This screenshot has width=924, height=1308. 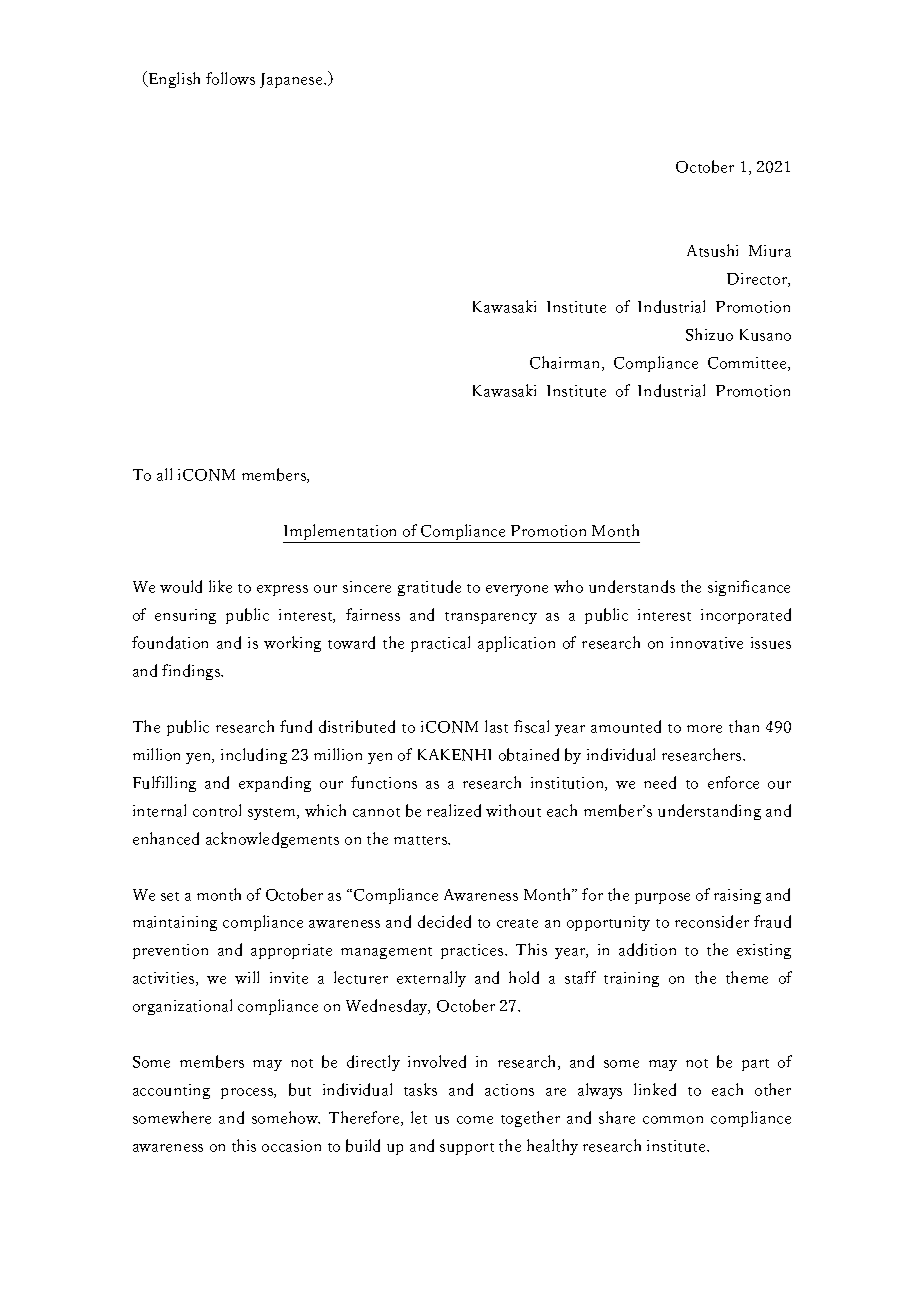 What do you see at coordinates (230, 78) in the screenshot?
I see `follows` at bounding box center [230, 78].
